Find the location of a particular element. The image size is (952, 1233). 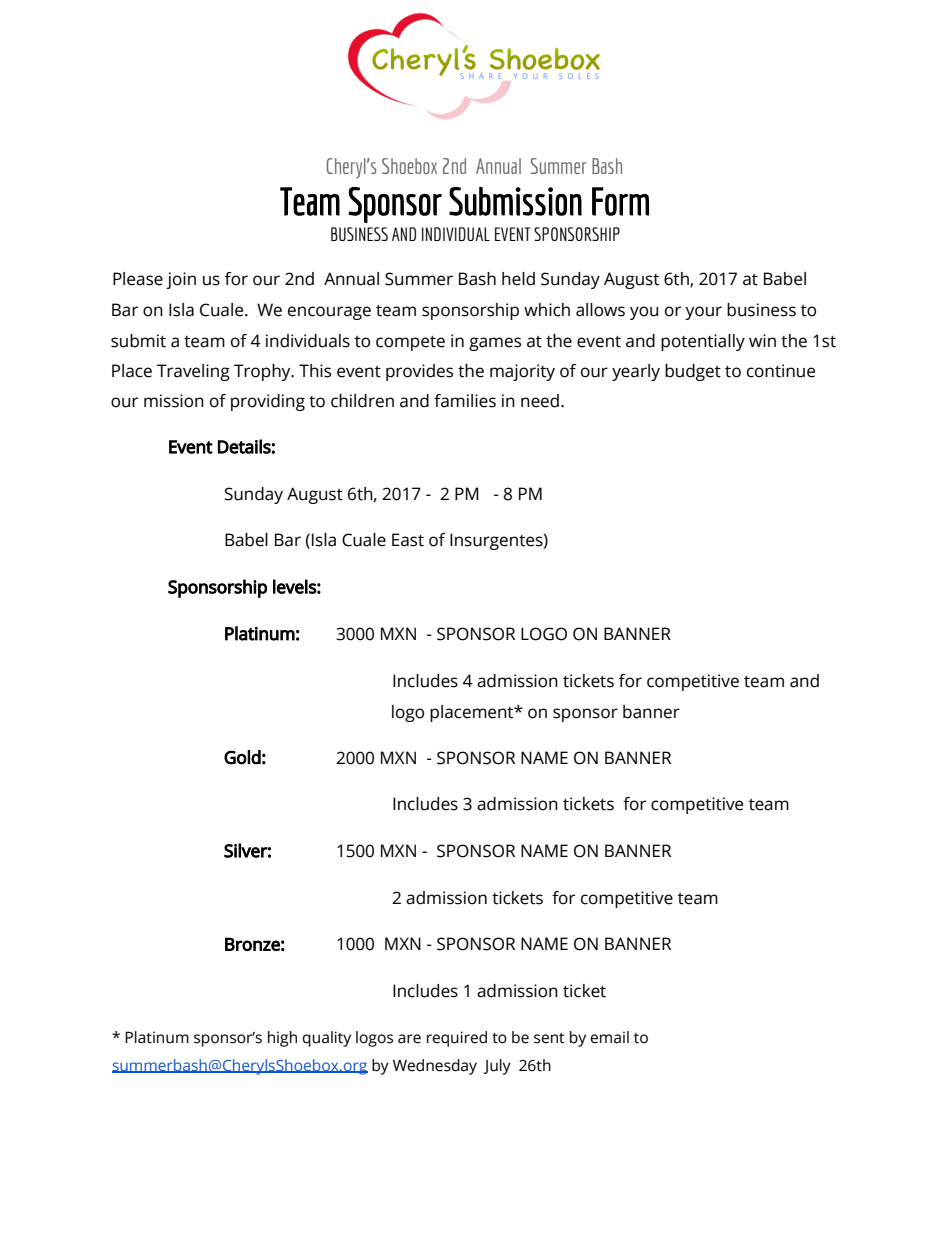

providing is located at coordinates (268, 402).
